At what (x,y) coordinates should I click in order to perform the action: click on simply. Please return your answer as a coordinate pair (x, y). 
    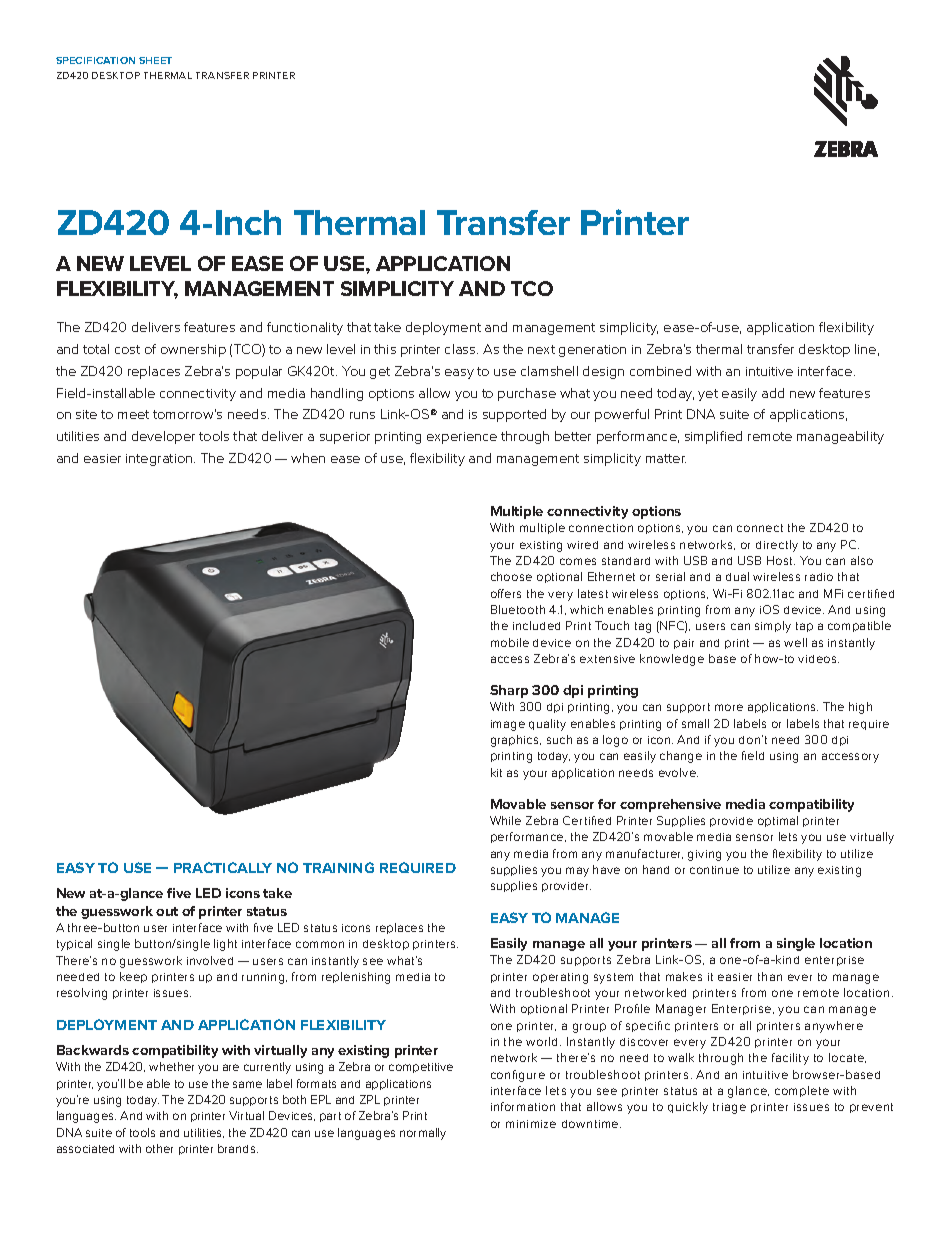
    Looking at the image, I should click on (773, 627).
